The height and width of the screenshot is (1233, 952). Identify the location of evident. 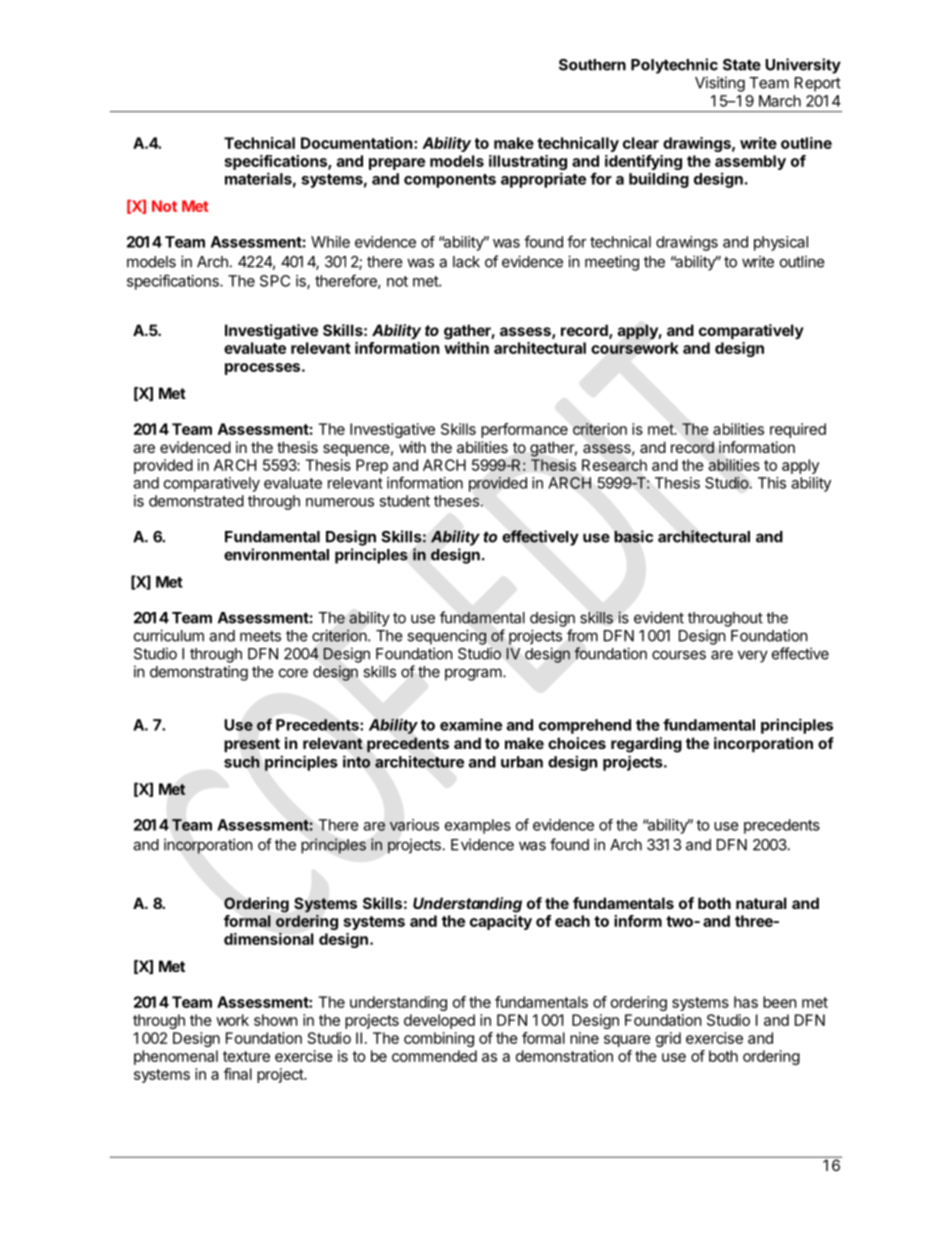
(659, 617).
